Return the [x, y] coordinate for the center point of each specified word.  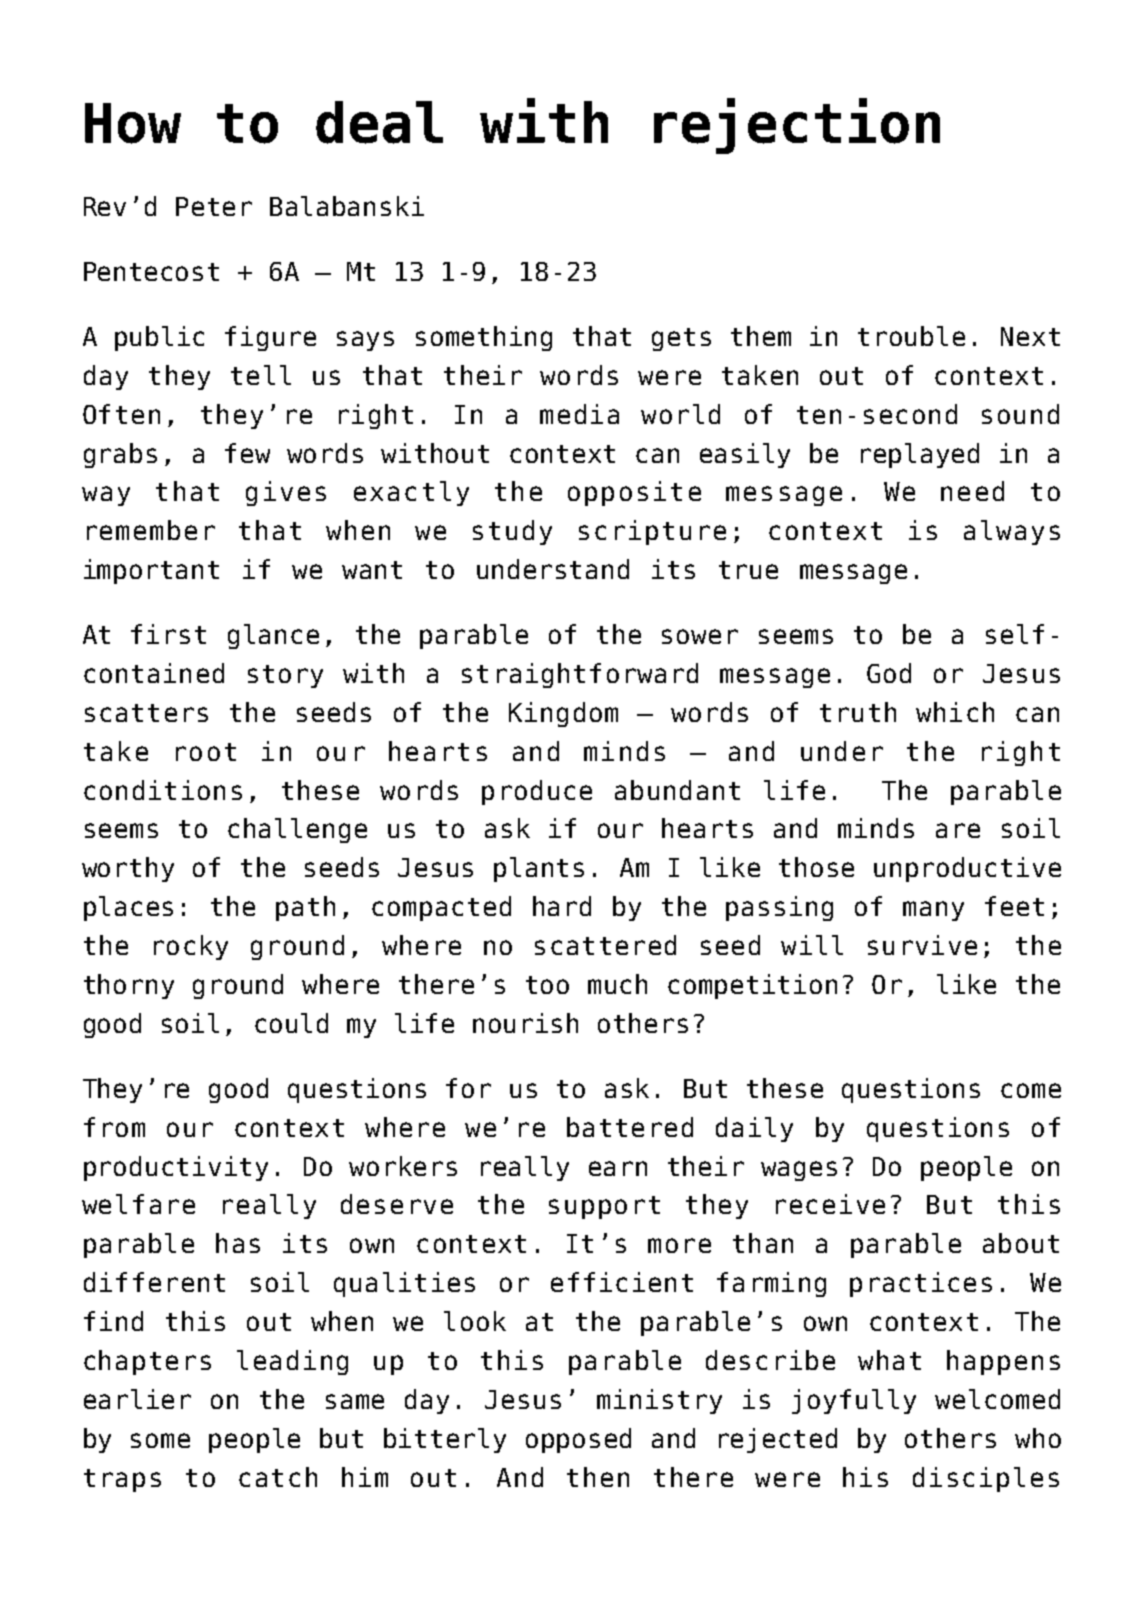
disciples [986, 1479]
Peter [214, 206]
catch [278, 1477]
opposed [578, 1440]
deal [379, 122]
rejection [797, 126]
